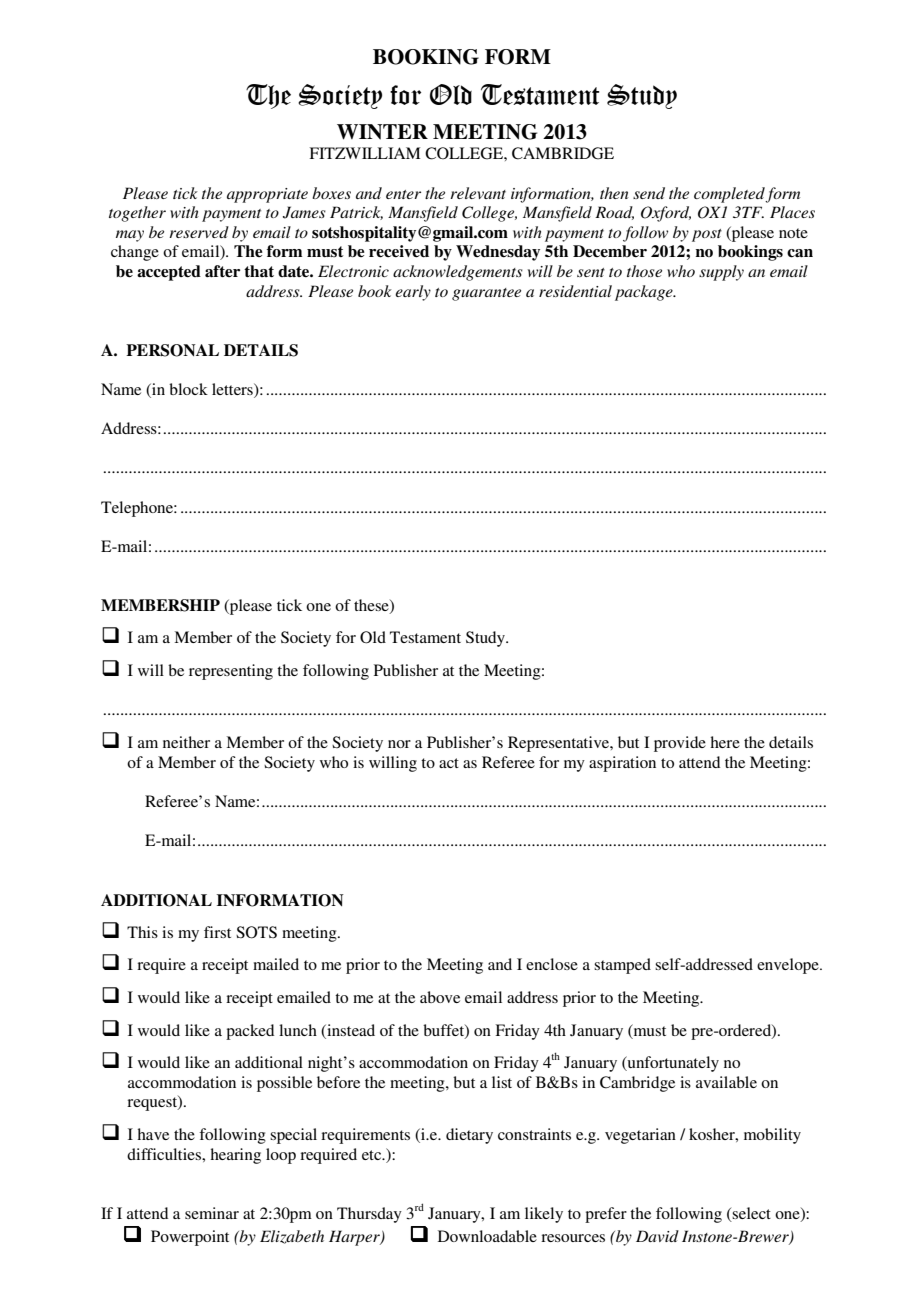 Image resolution: width=924 pixels, height=1308 pixels. What do you see at coordinates (730, 195) in the page?
I see `completed` at bounding box center [730, 195].
